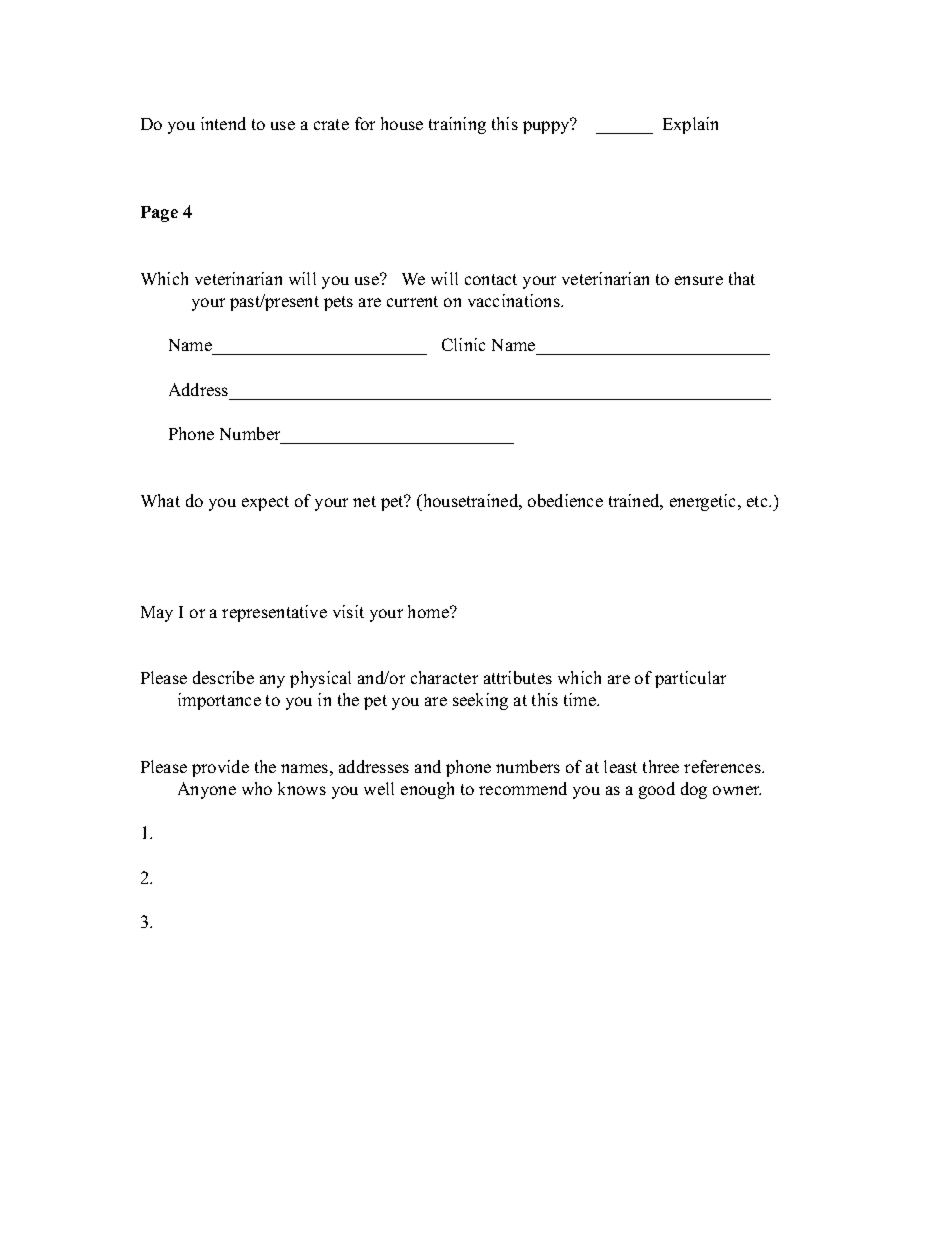 This screenshot has width=952, height=1233. What do you see at coordinates (427, 790) in the screenshot?
I see `enough` at bounding box center [427, 790].
